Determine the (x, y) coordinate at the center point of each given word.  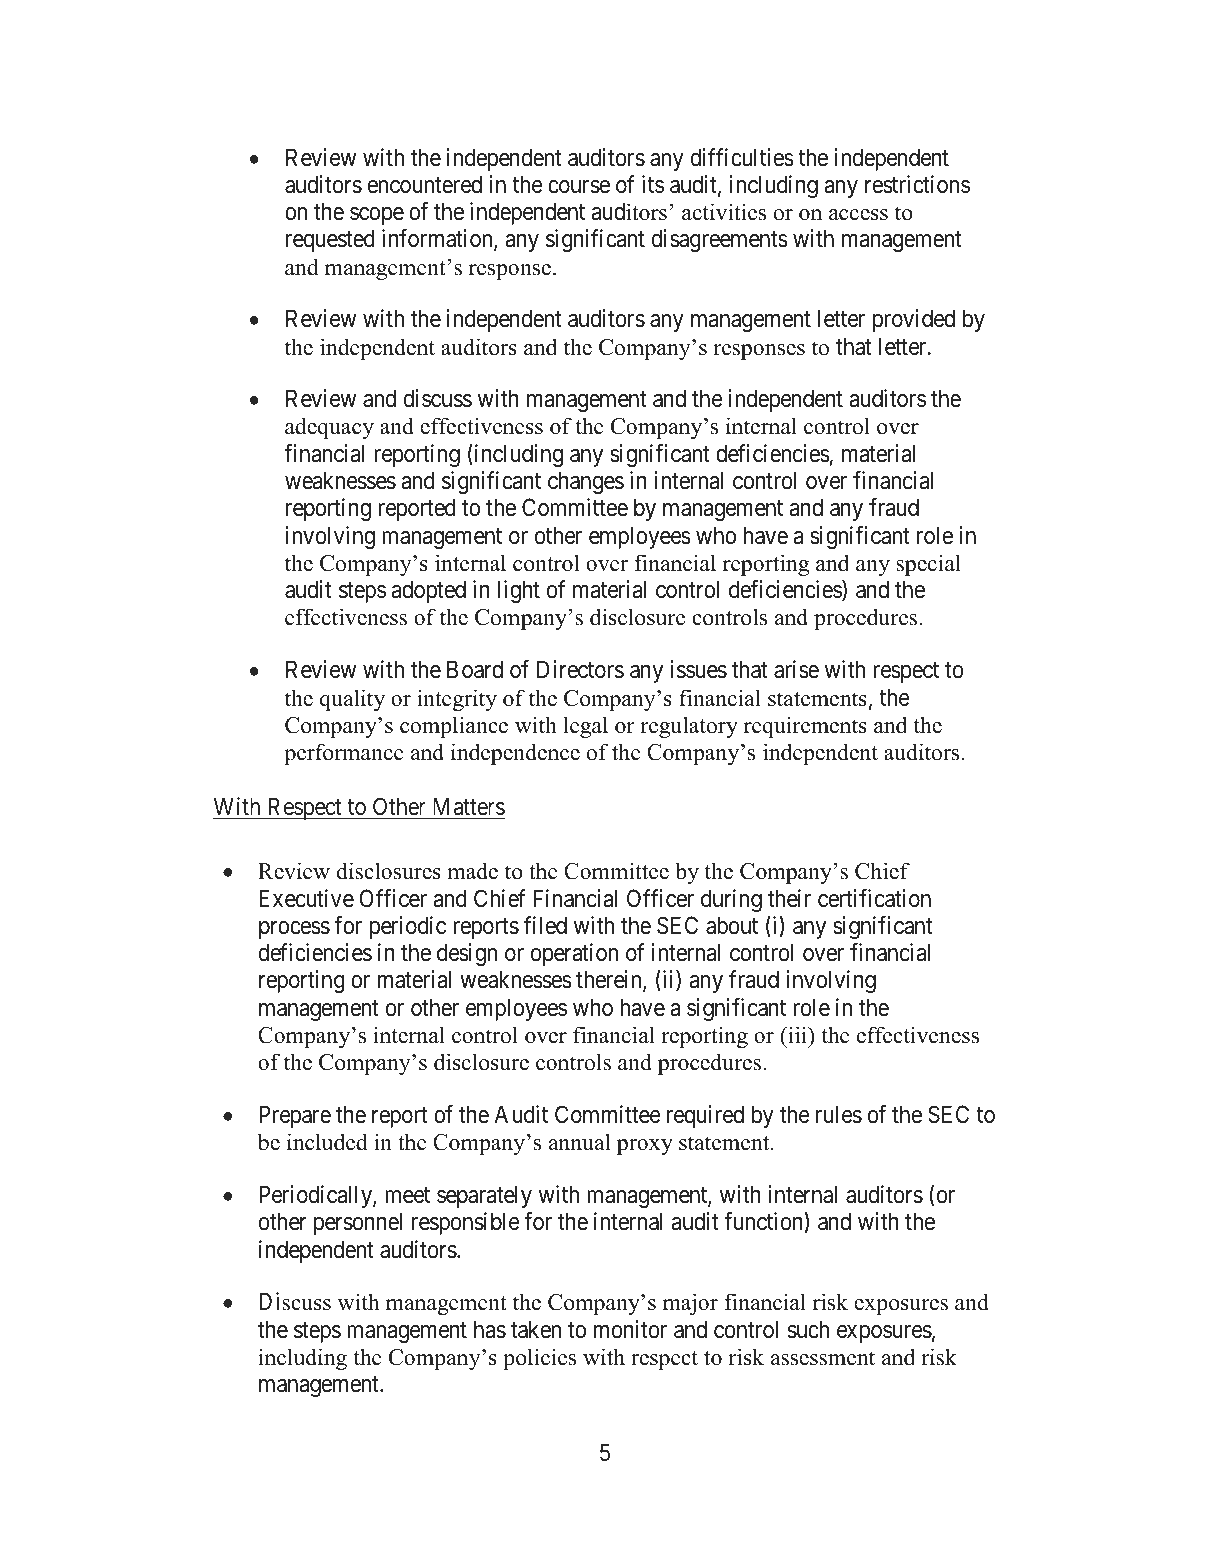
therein (610, 981)
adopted (429, 591)
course (579, 187)
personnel (358, 1223)
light (519, 591)
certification (874, 898)
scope (377, 216)
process (294, 930)
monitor (630, 1329)
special (928, 565)
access (858, 215)
